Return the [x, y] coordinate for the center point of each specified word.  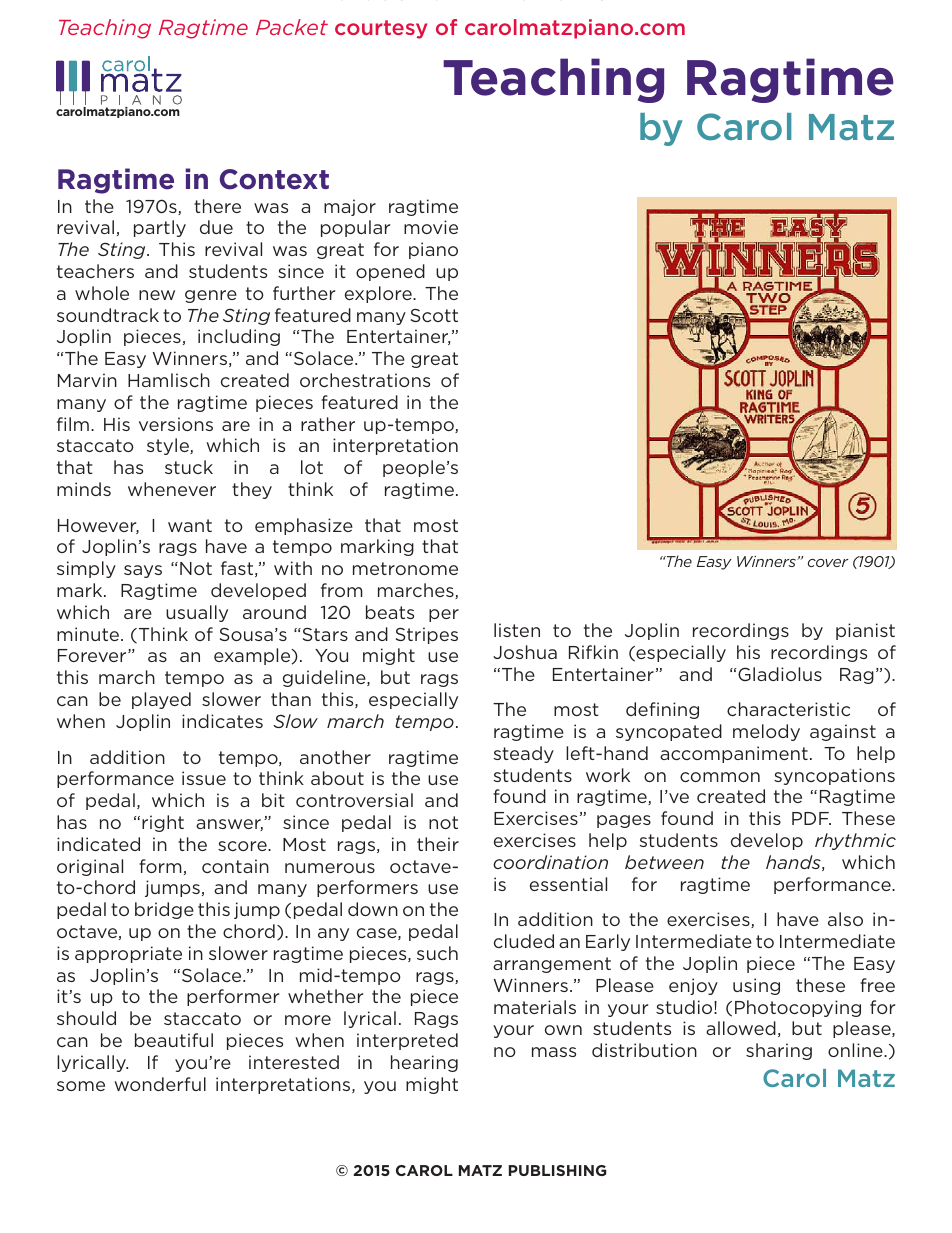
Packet [292, 27]
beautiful [174, 1040]
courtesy [381, 29]
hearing [424, 1063]
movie [431, 227]
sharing [779, 1051]
